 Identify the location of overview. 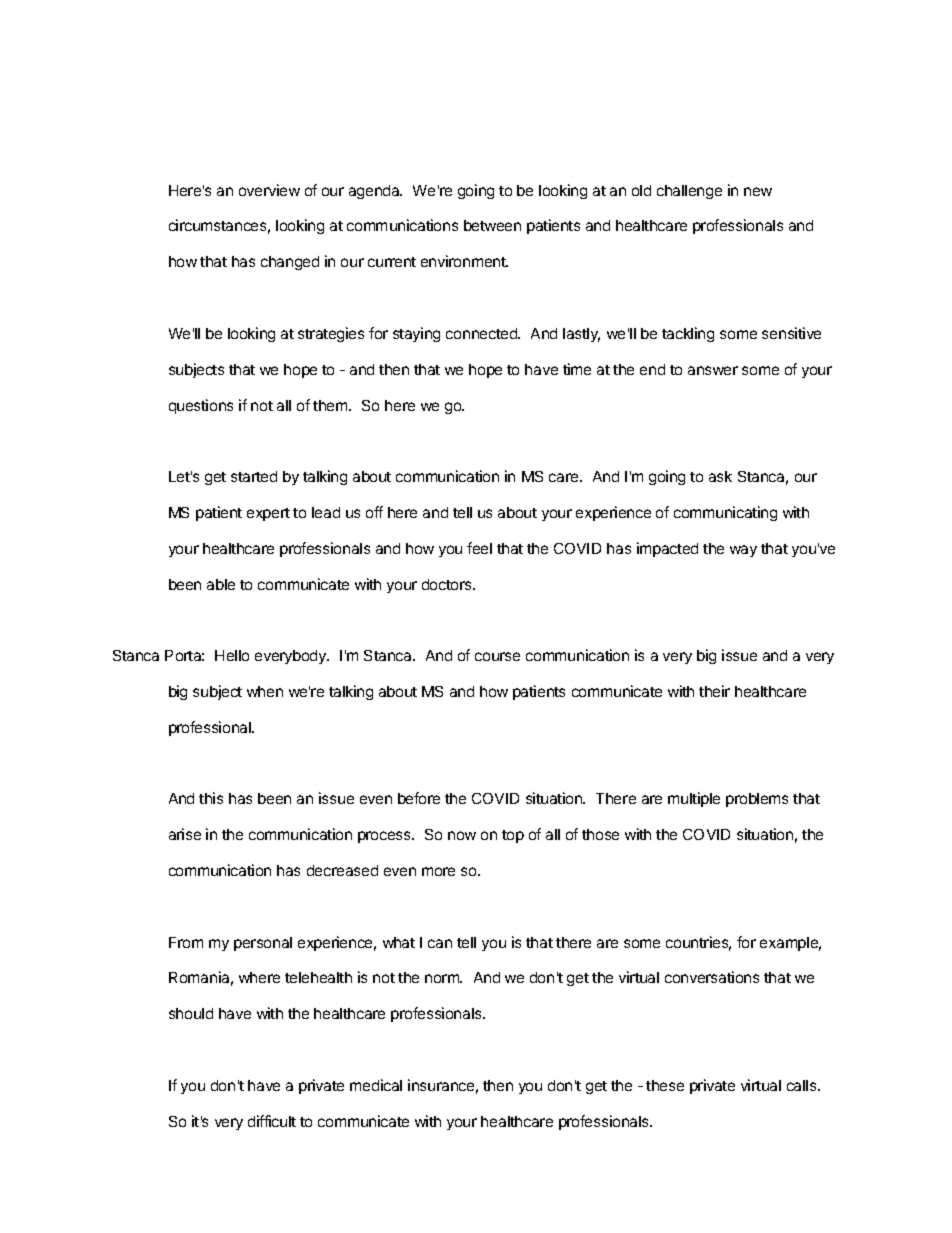
(269, 190).
